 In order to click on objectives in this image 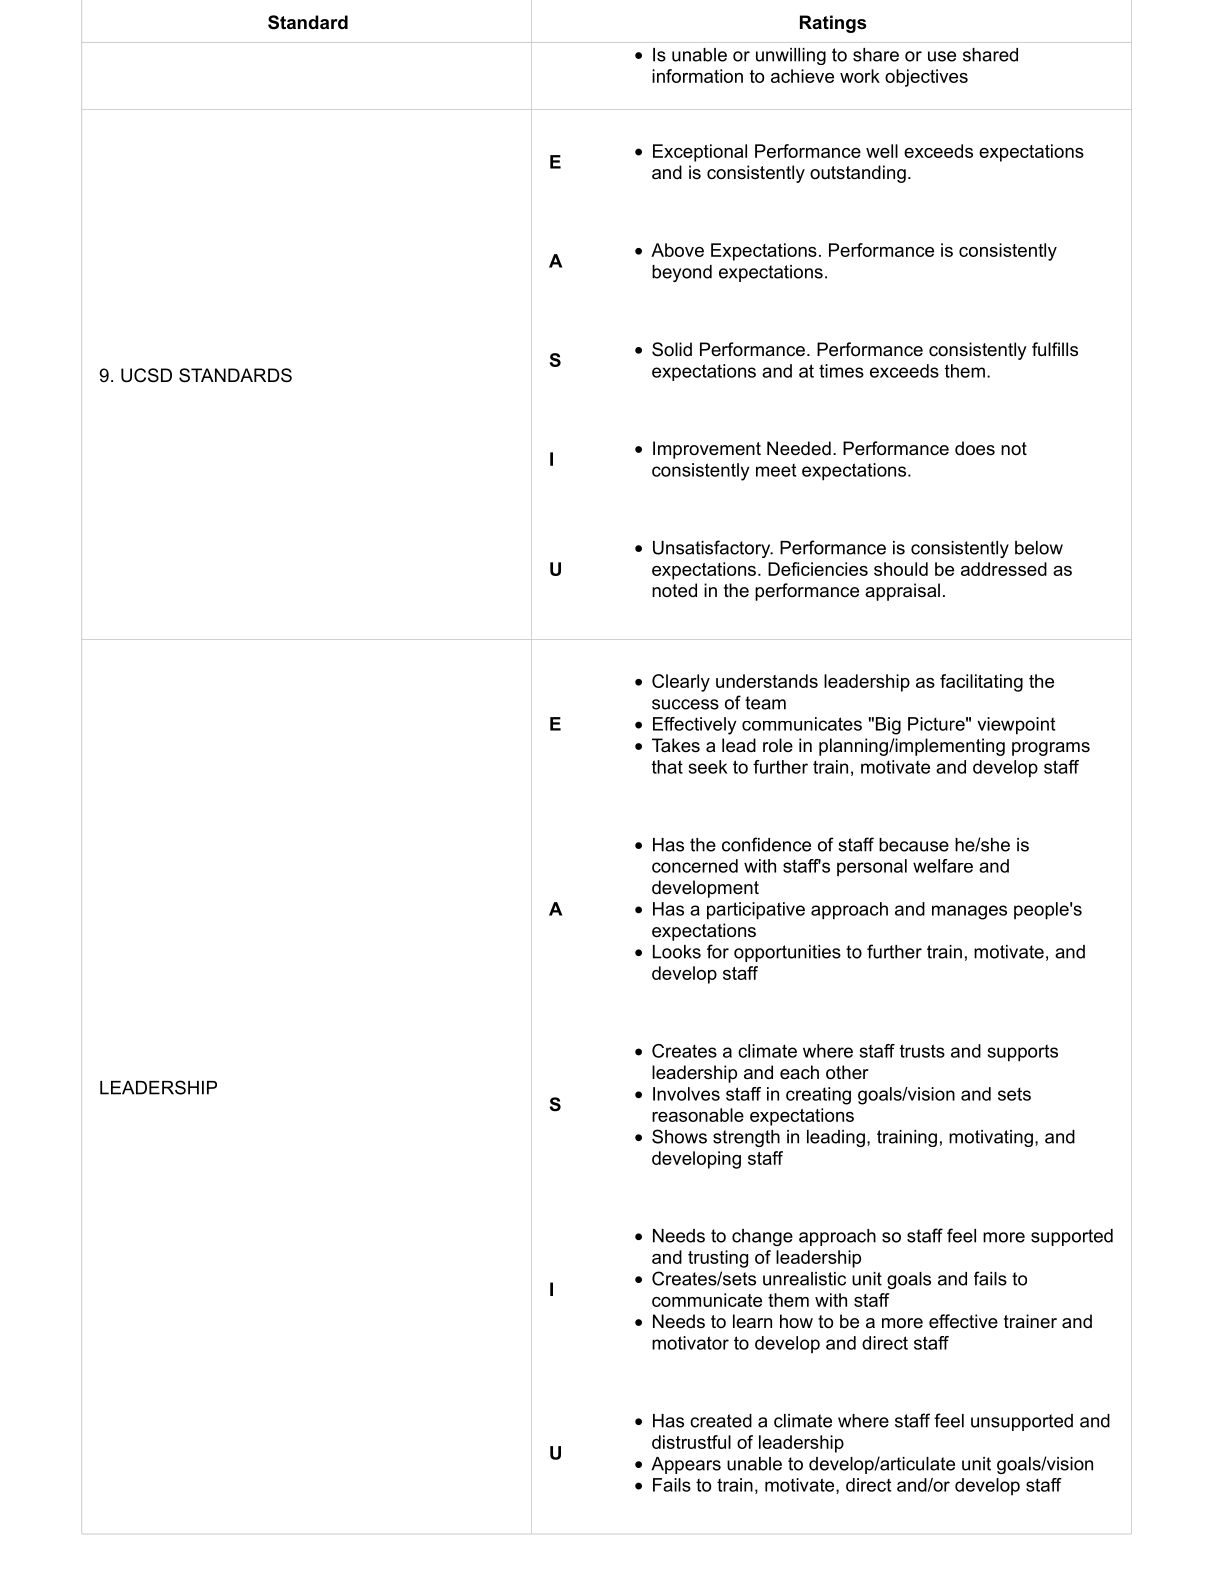, I will do `click(926, 78)`.
